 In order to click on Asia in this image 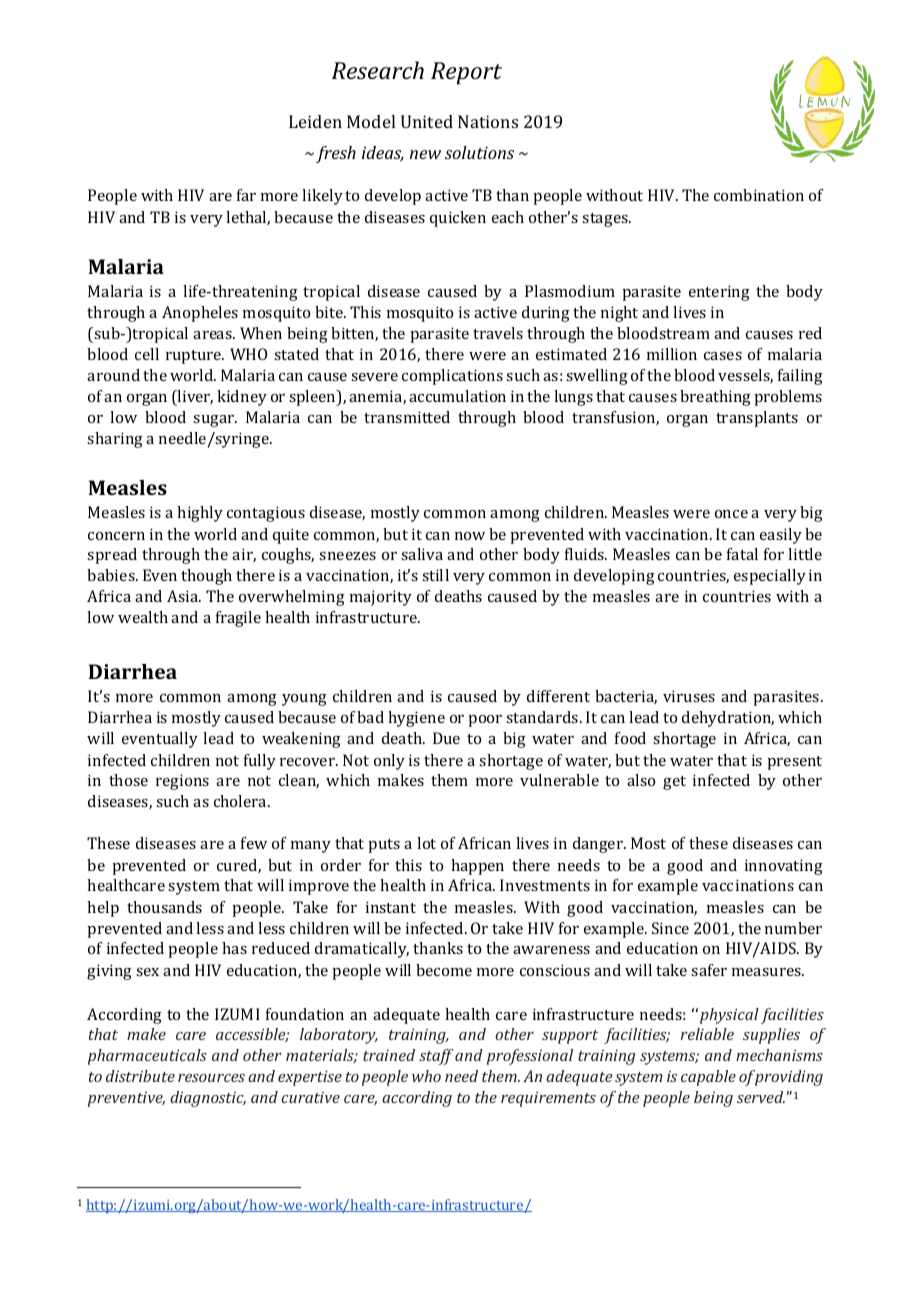, I will do `click(184, 596)`.
